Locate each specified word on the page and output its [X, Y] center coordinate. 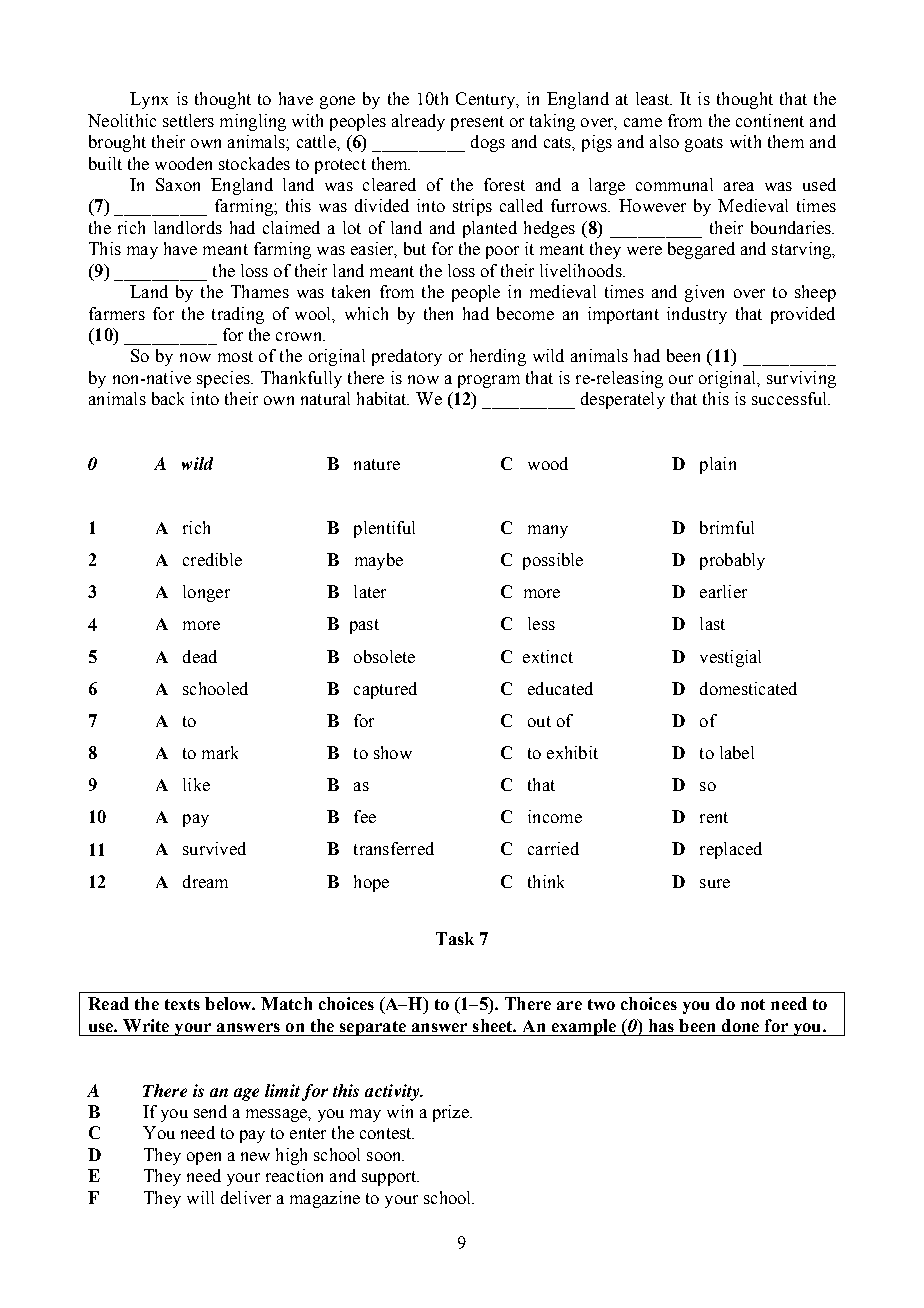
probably [732, 561]
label [737, 752]
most [235, 356]
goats [704, 144]
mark [220, 752]
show [393, 752]
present [477, 123]
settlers [188, 120]
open [204, 1158]
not [753, 1004]
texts [182, 1004]
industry [697, 315]
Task [455, 938]
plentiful [384, 529]
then [438, 313]
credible [212, 559]
